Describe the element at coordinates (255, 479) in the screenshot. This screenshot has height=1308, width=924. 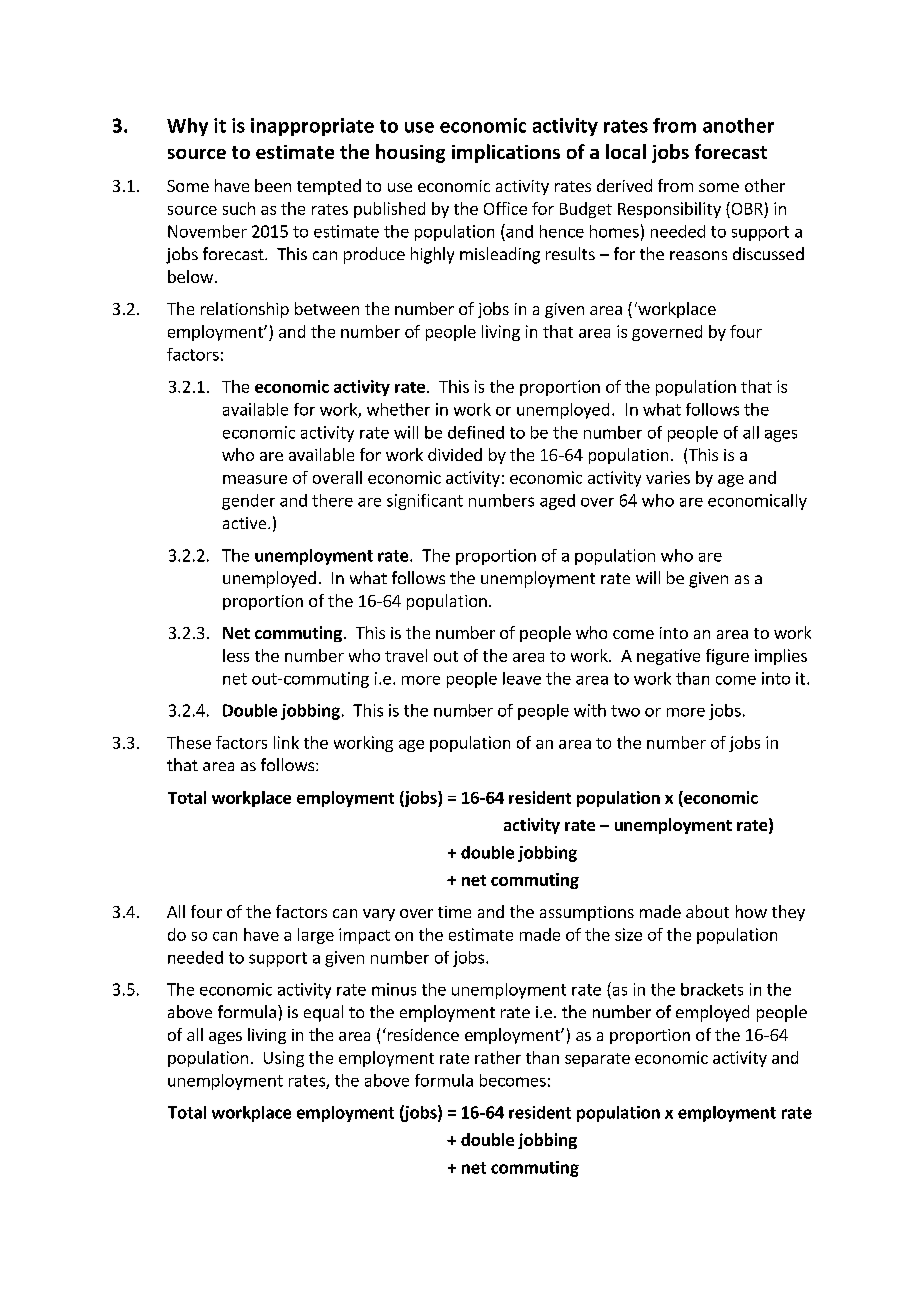
I see `measure` at that location.
